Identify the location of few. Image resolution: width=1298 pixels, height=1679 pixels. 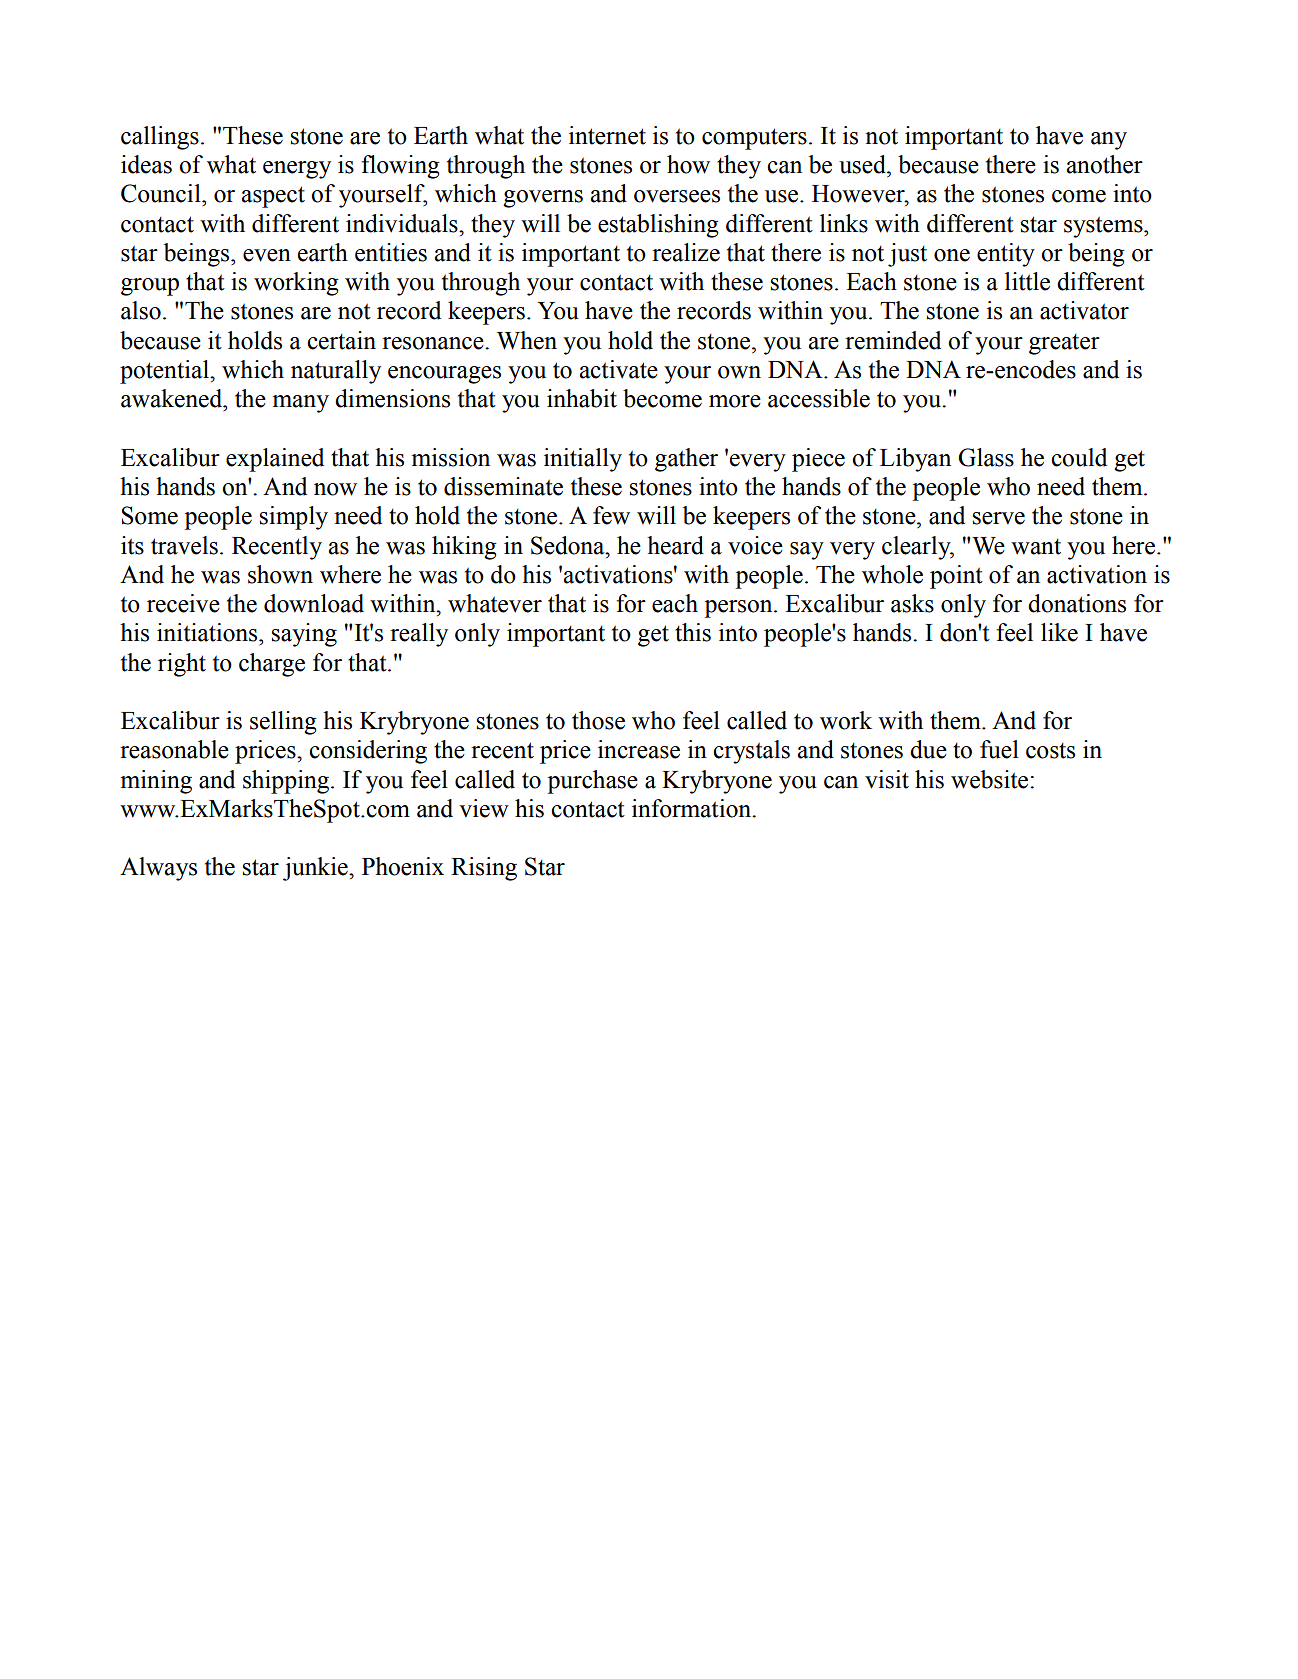
(611, 515).
